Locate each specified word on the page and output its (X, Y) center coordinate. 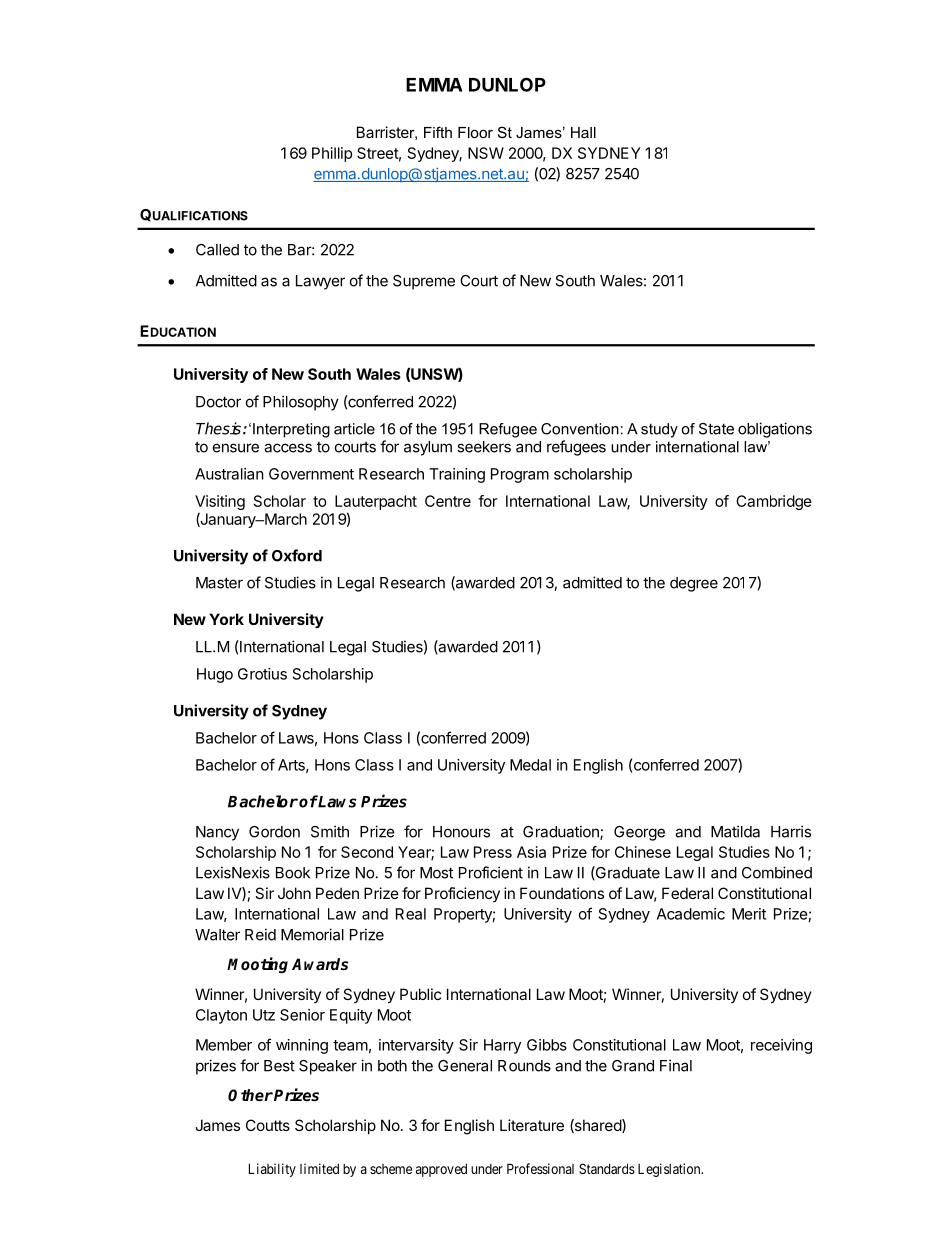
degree (694, 584)
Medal (530, 765)
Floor (475, 132)
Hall (583, 132)
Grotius (262, 674)
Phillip (332, 154)
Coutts (268, 1125)
